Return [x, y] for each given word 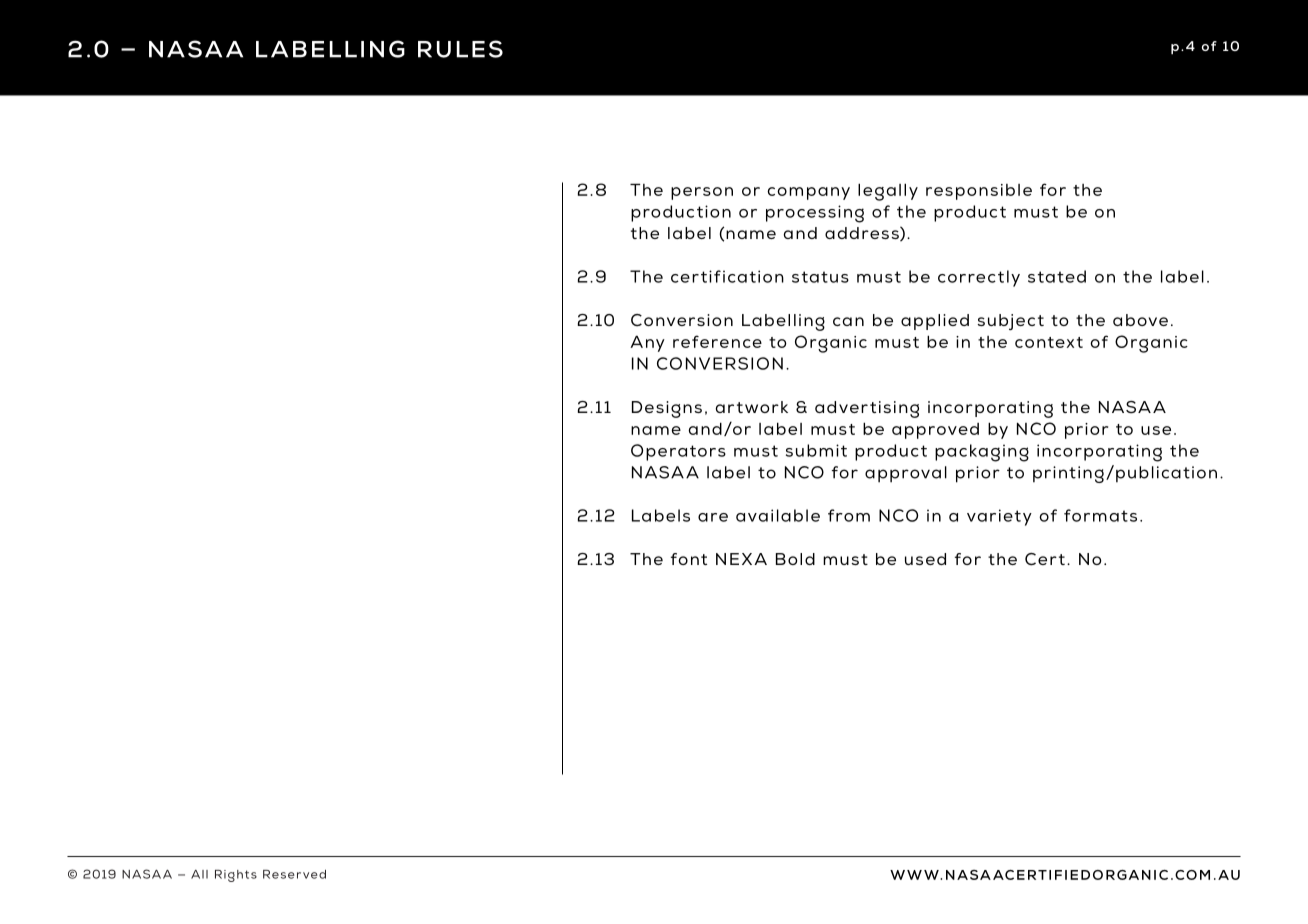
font [689, 559]
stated [1057, 276]
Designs [667, 409]
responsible [979, 192]
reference [717, 341]
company [808, 193]
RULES [460, 49]
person [702, 193]
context [1049, 342]
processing [815, 214]
